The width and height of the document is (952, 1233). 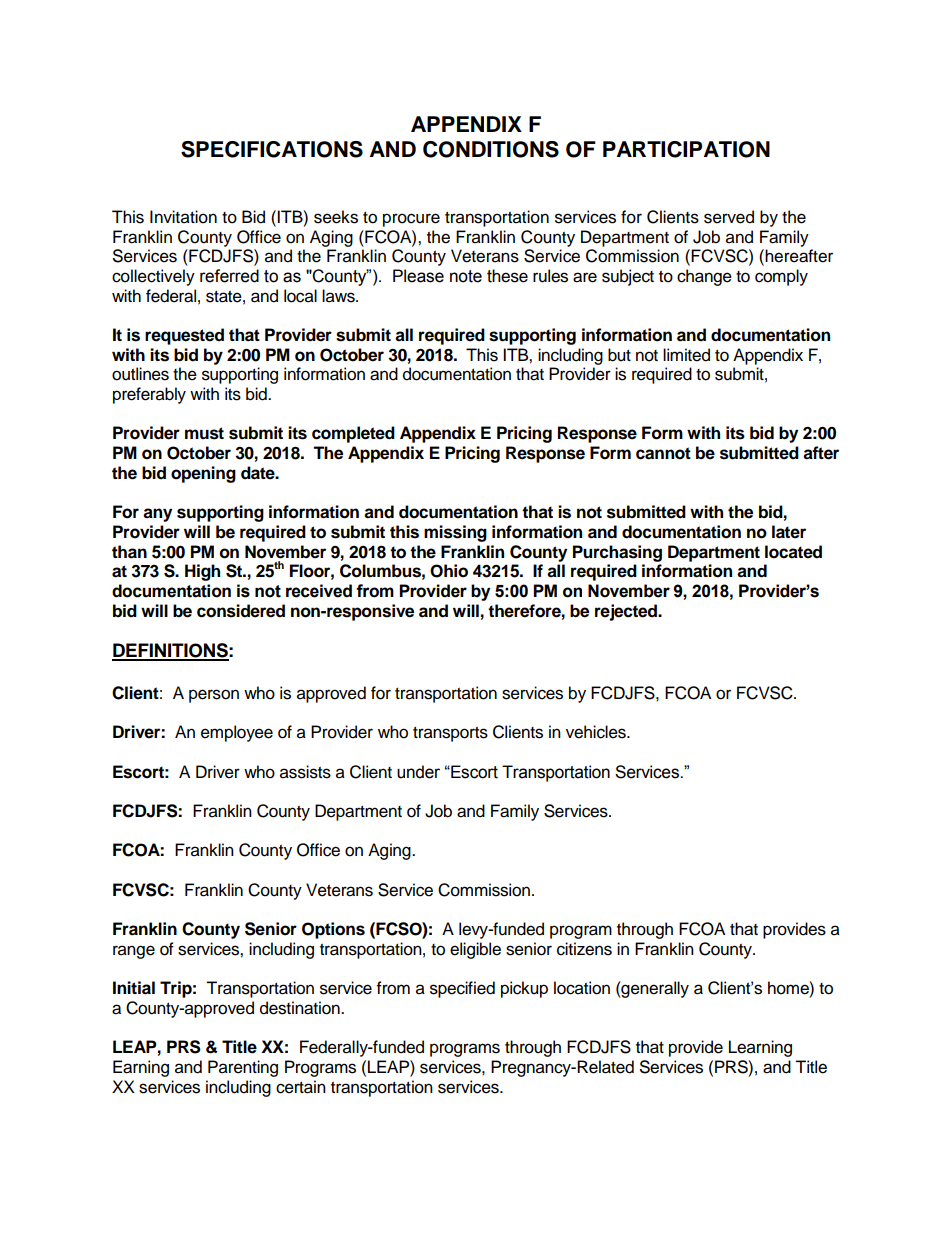 What do you see at coordinates (686, 355) in the document?
I see `limited` at bounding box center [686, 355].
